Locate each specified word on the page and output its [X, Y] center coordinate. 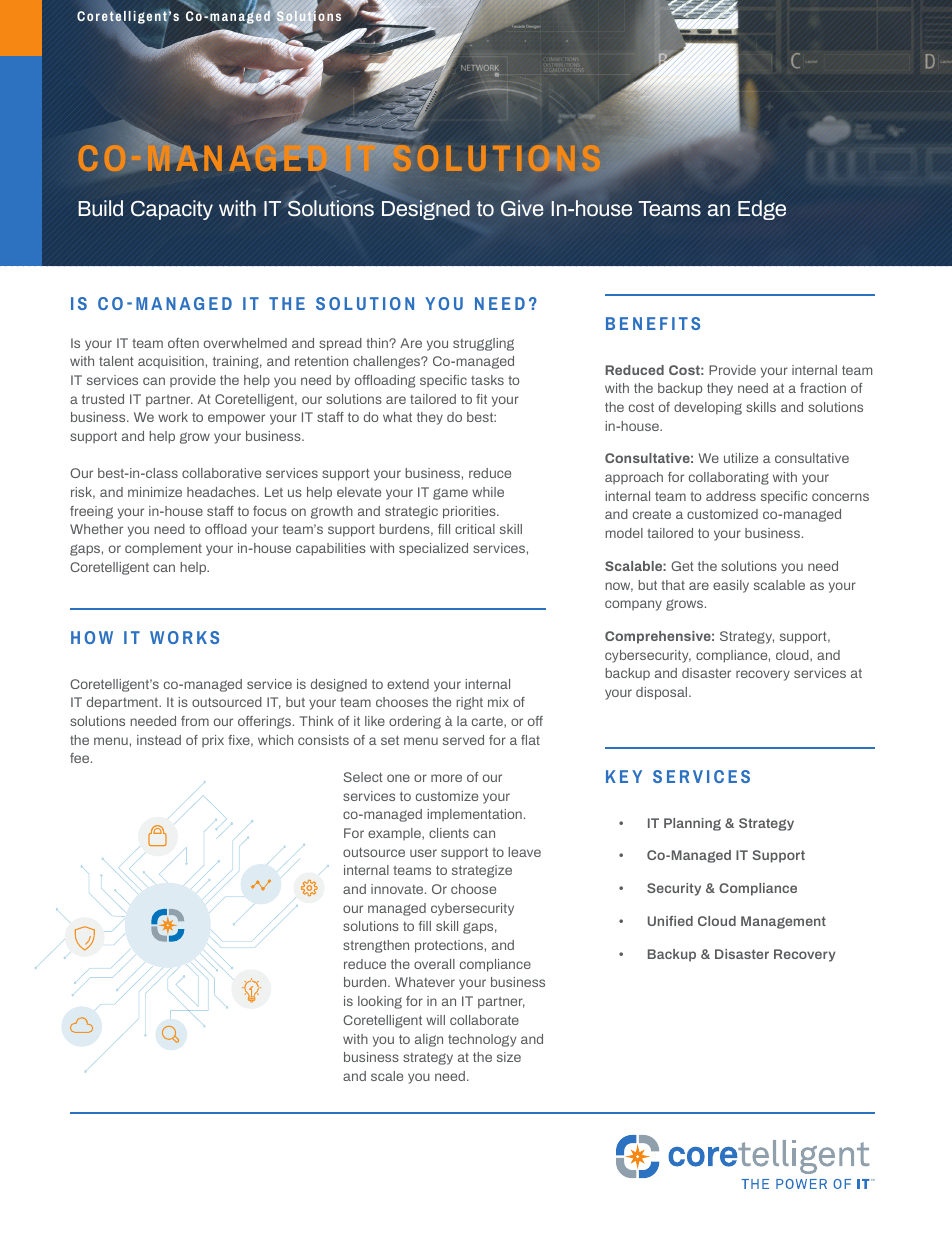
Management [783, 922]
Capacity [172, 210]
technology [482, 1040]
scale [387, 1076]
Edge [762, 210]
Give [522, 208]
